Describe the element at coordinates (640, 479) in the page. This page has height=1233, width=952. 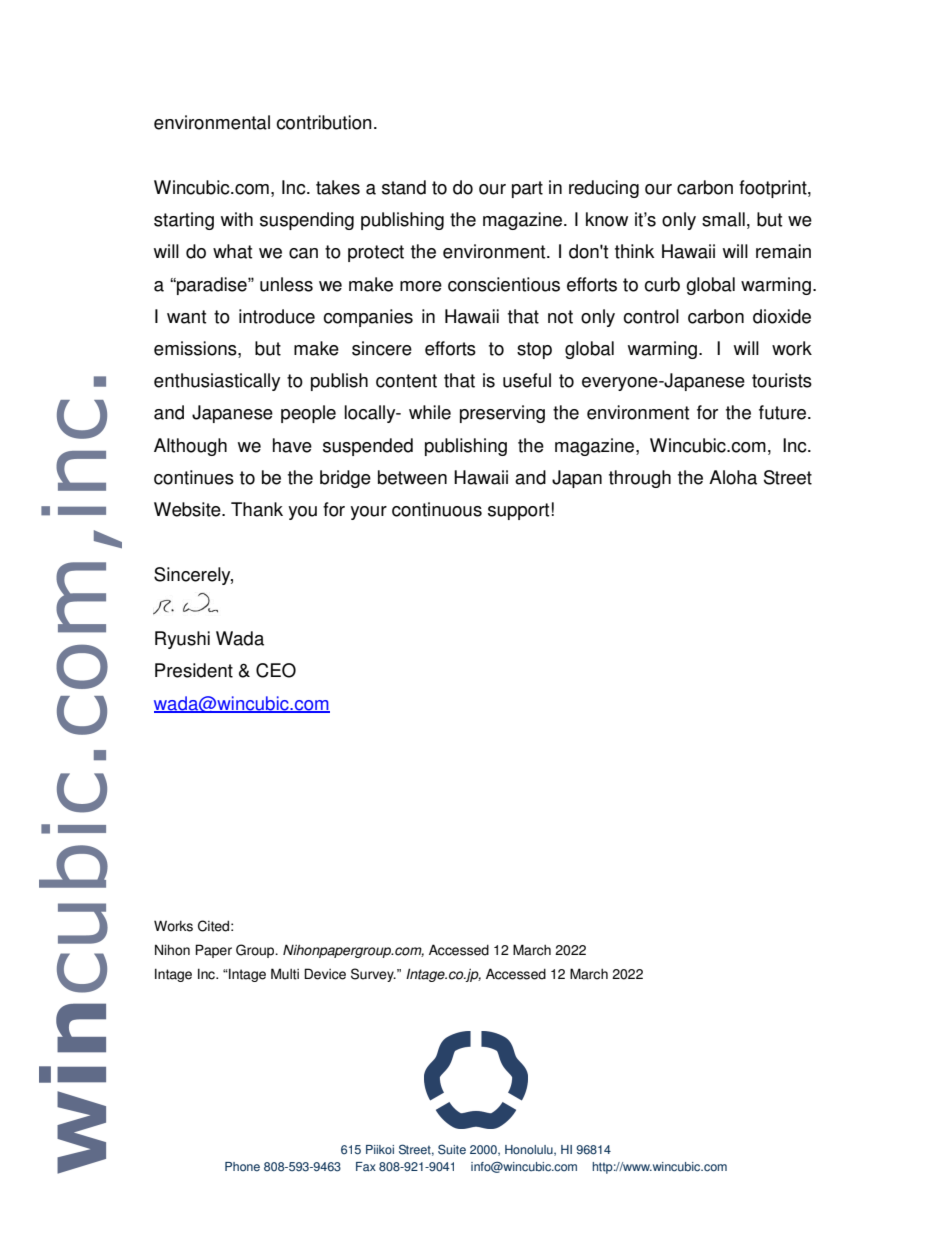
I see `through` at that location.
